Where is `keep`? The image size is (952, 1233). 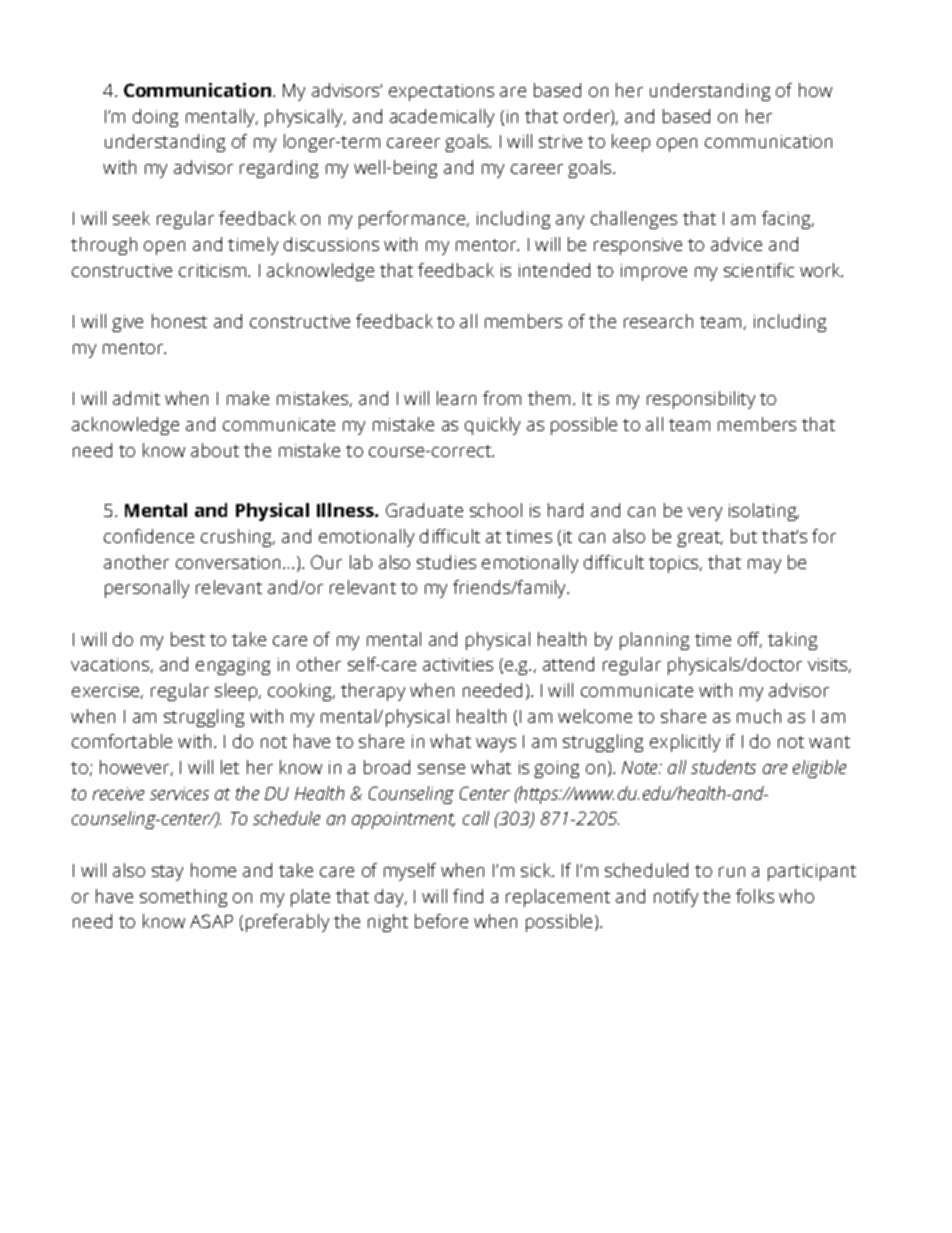 keep is located at coordinates (631, 143).
